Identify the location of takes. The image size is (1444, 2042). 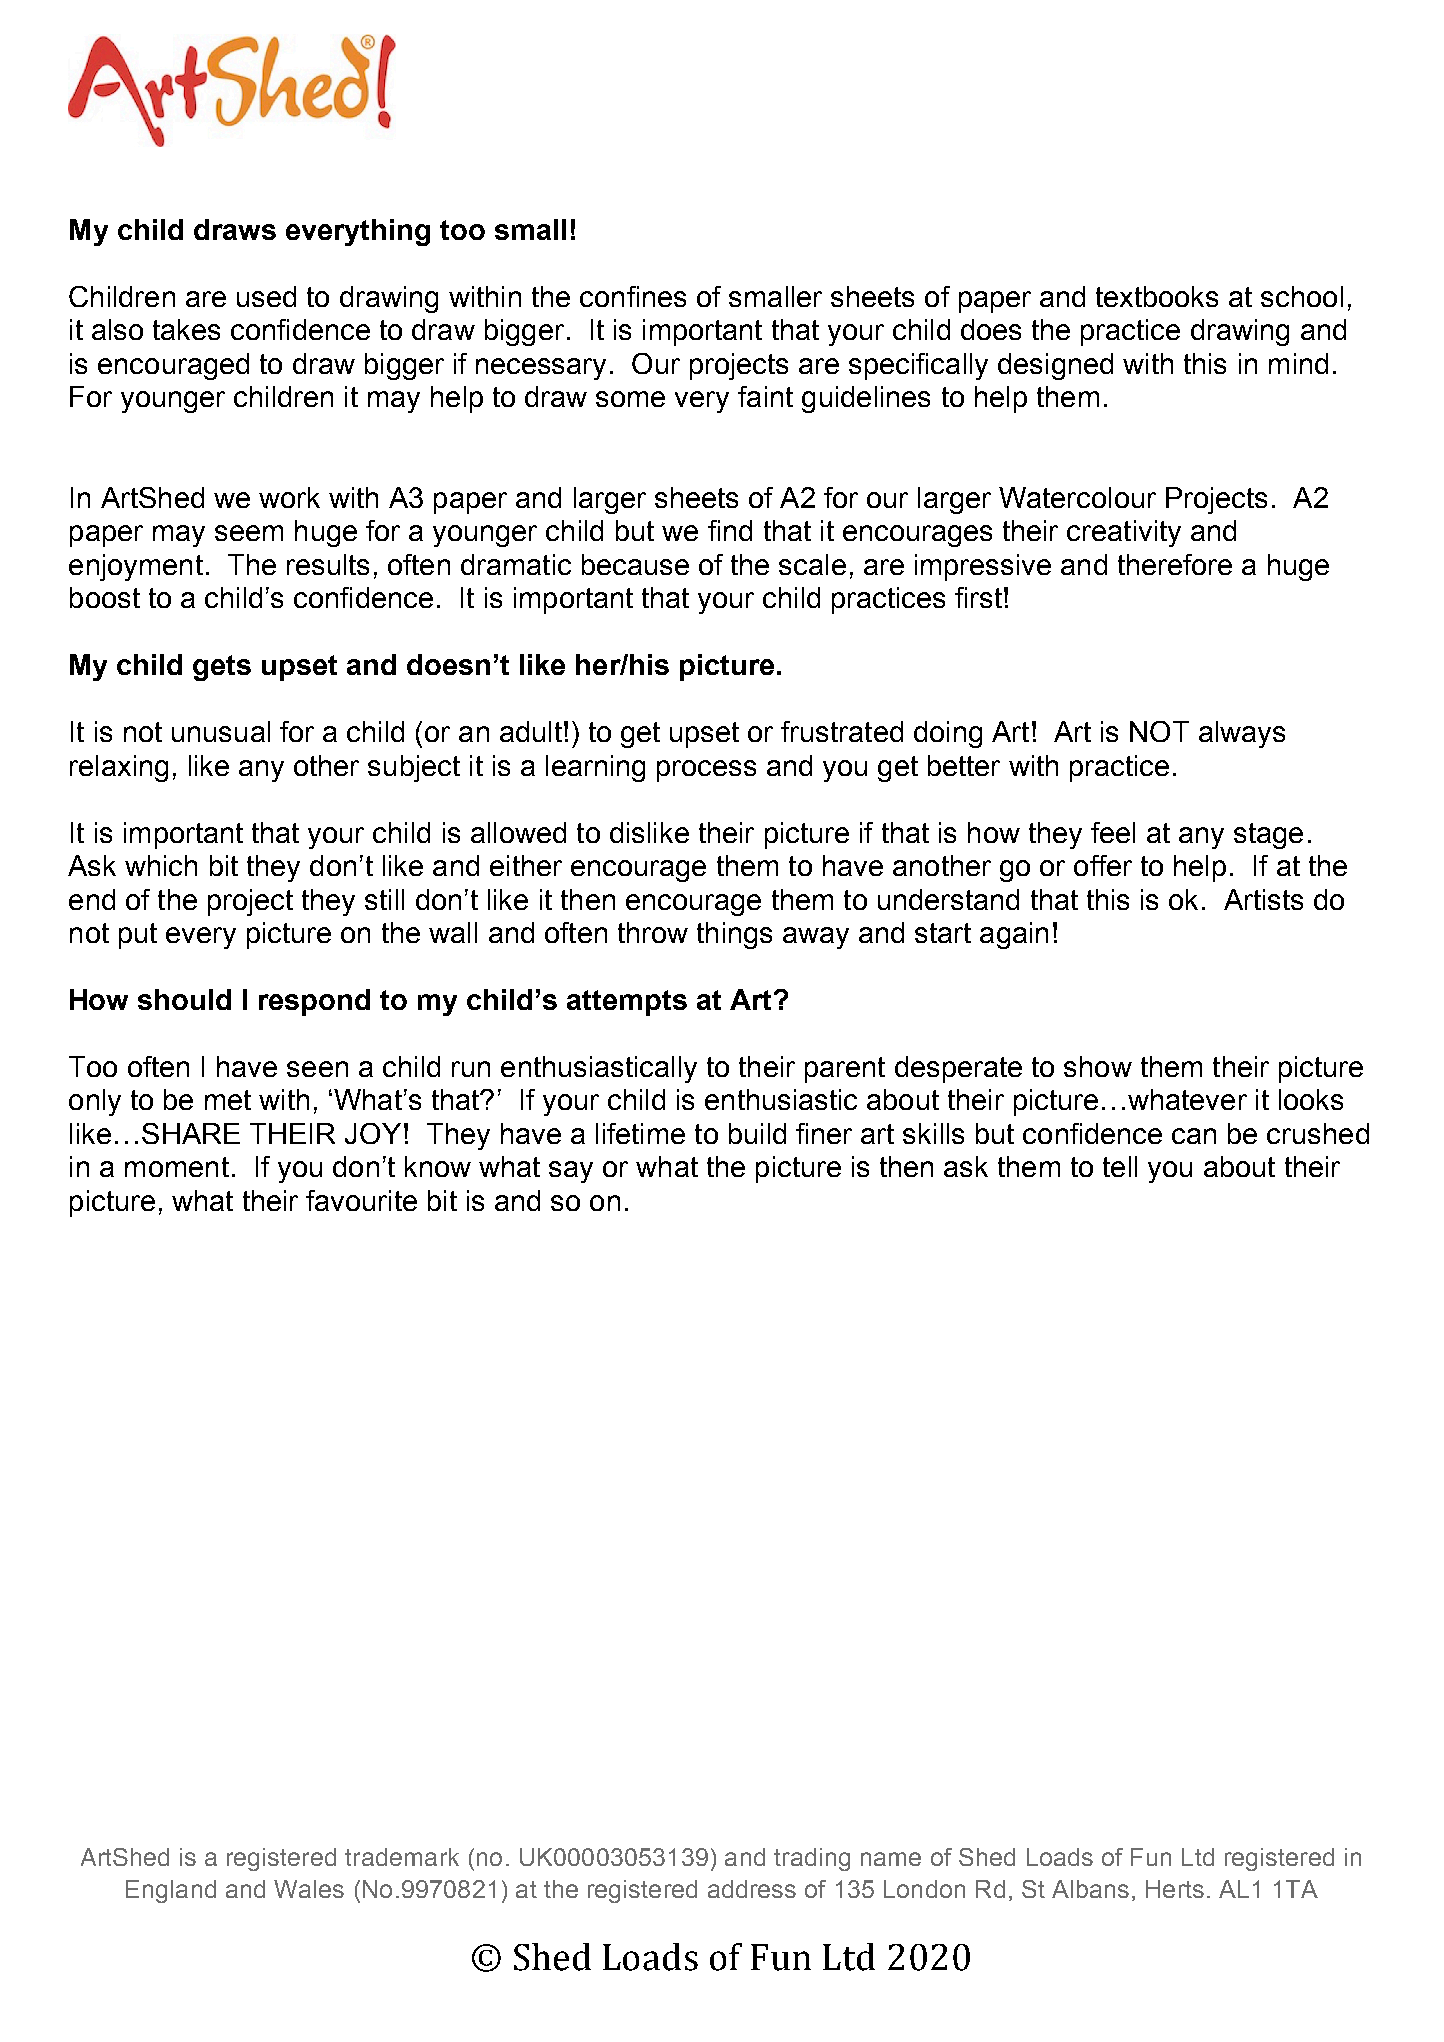
(186, 329).
